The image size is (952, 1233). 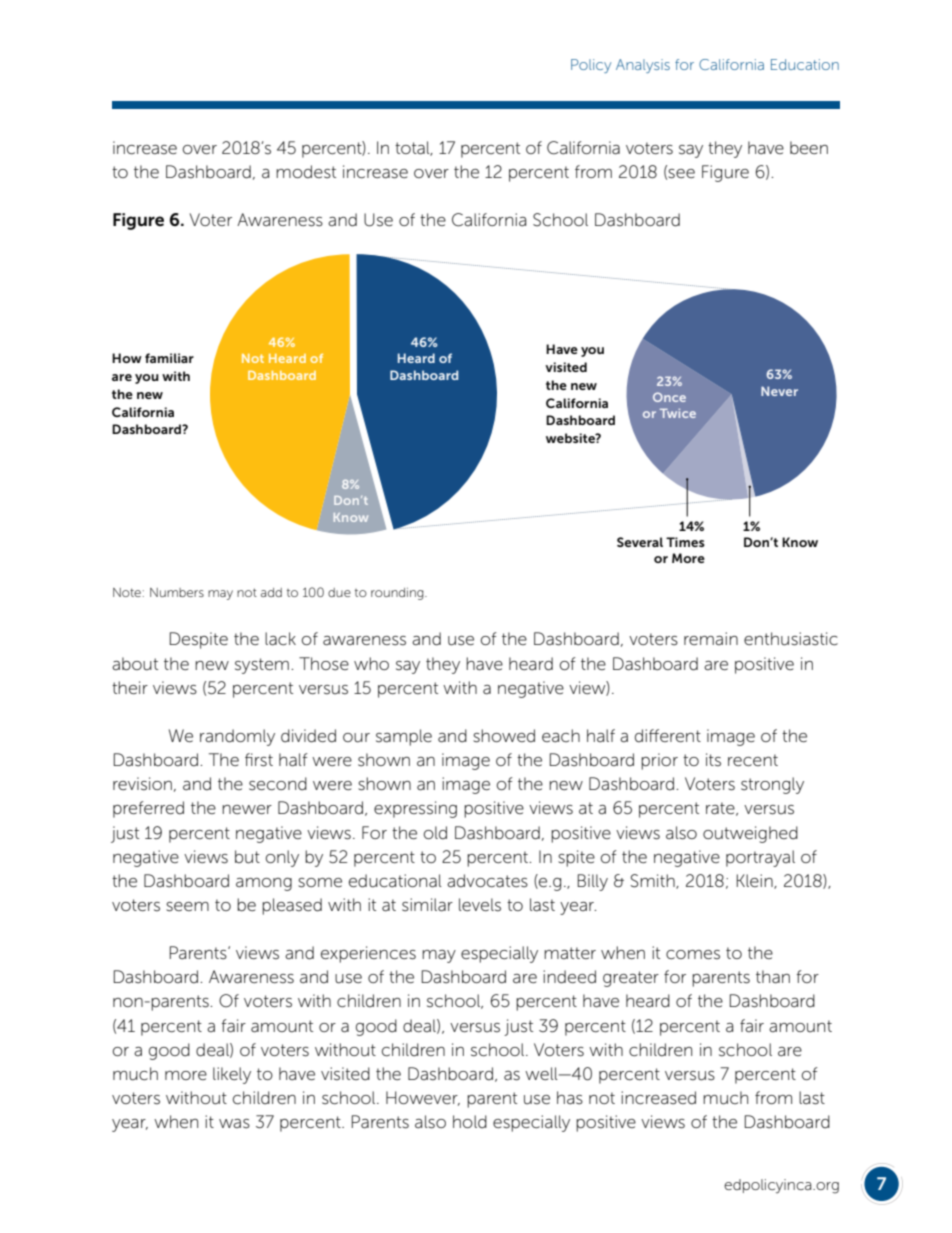 What do you see at coordinates (470, 1122) in the image?
I see `hold` at bounding box center [470, 1122].
